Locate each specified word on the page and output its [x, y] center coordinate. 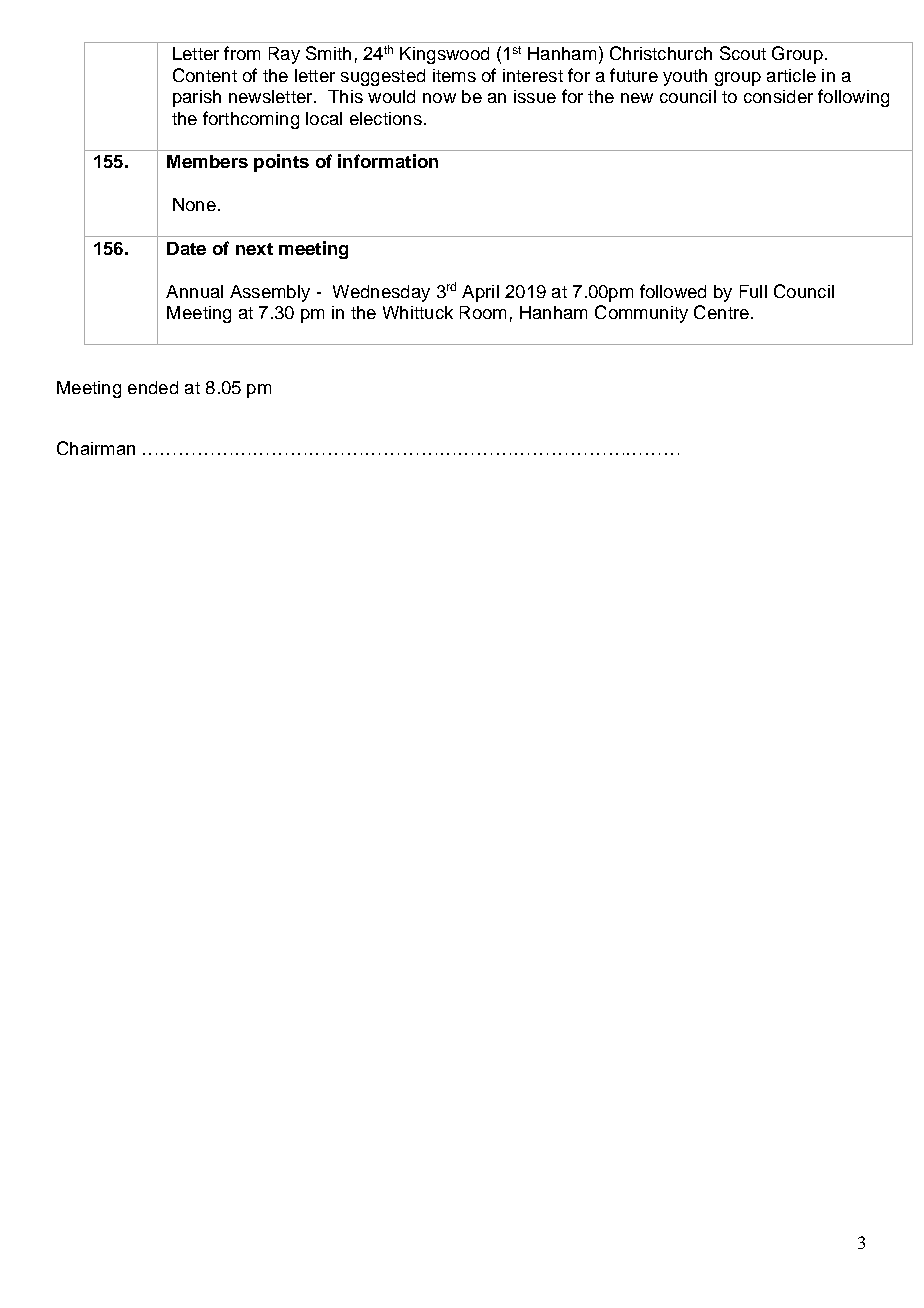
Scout [743, 53]
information [388, 161]
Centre [721, 312]
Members [207, 161]
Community [641, 314]
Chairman [96, 448]
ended [153, 387]
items [454, 75]
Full [753, 291]
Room [483, 312]
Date [186, 248]
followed [673, 291]
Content [205, 75]
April [480, 293]
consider [778, 96]
